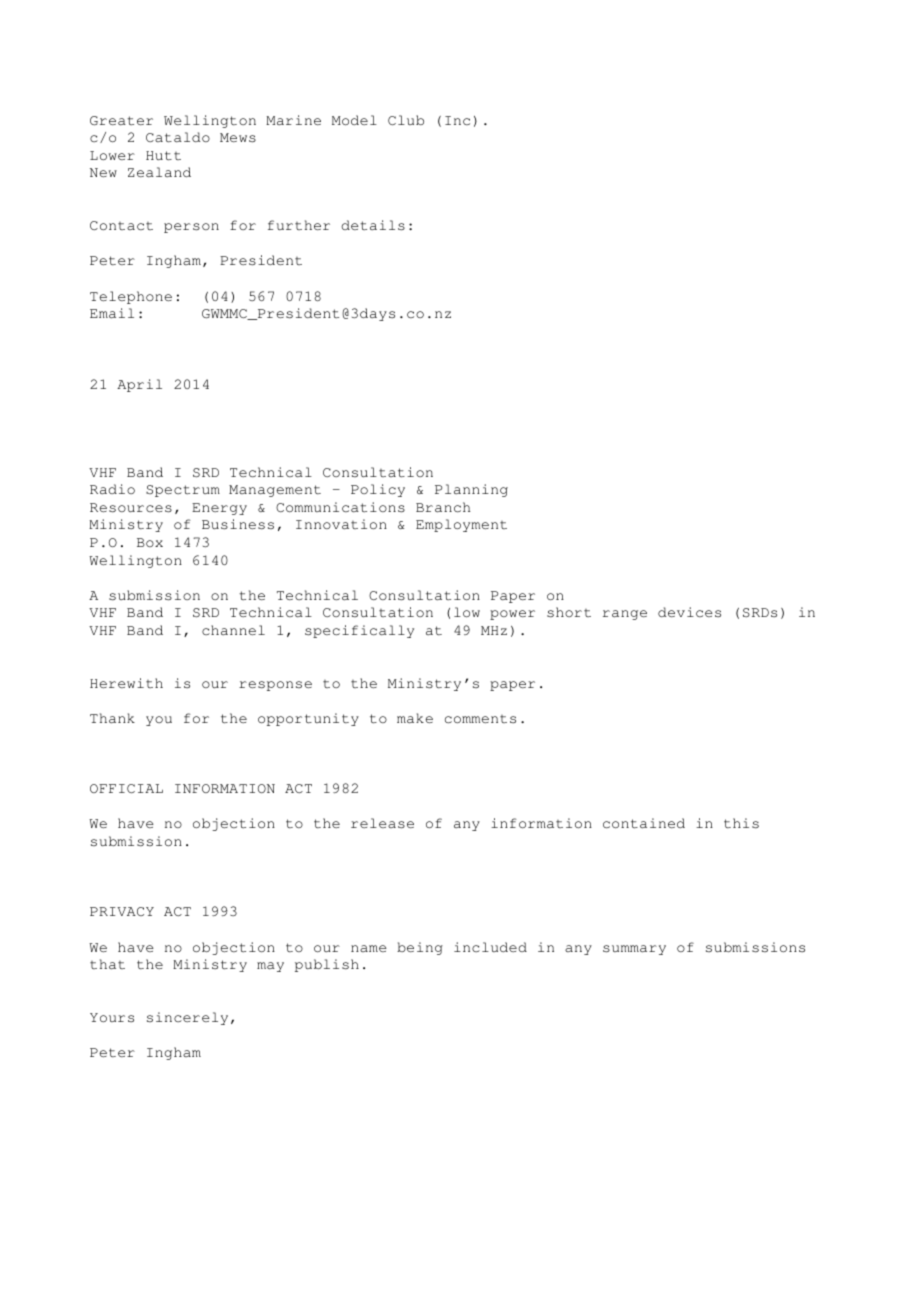 This page has width=924, height=1308. Describe the element at coordinates (373, 225) in the page. I see `details` at that location.
